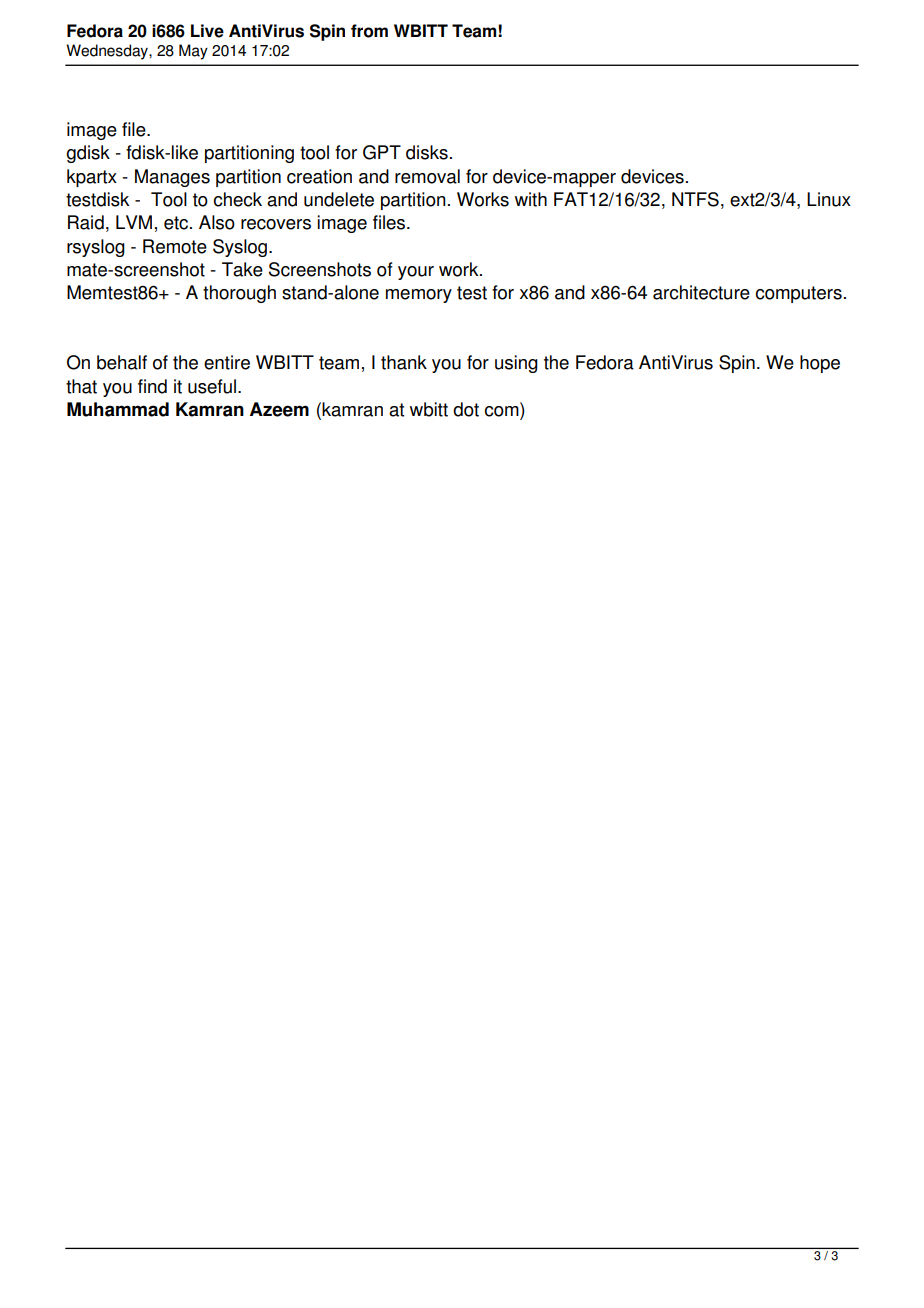 The height and width of the document is (1308, 924). I want to click on Remote, so click(175, 246).
